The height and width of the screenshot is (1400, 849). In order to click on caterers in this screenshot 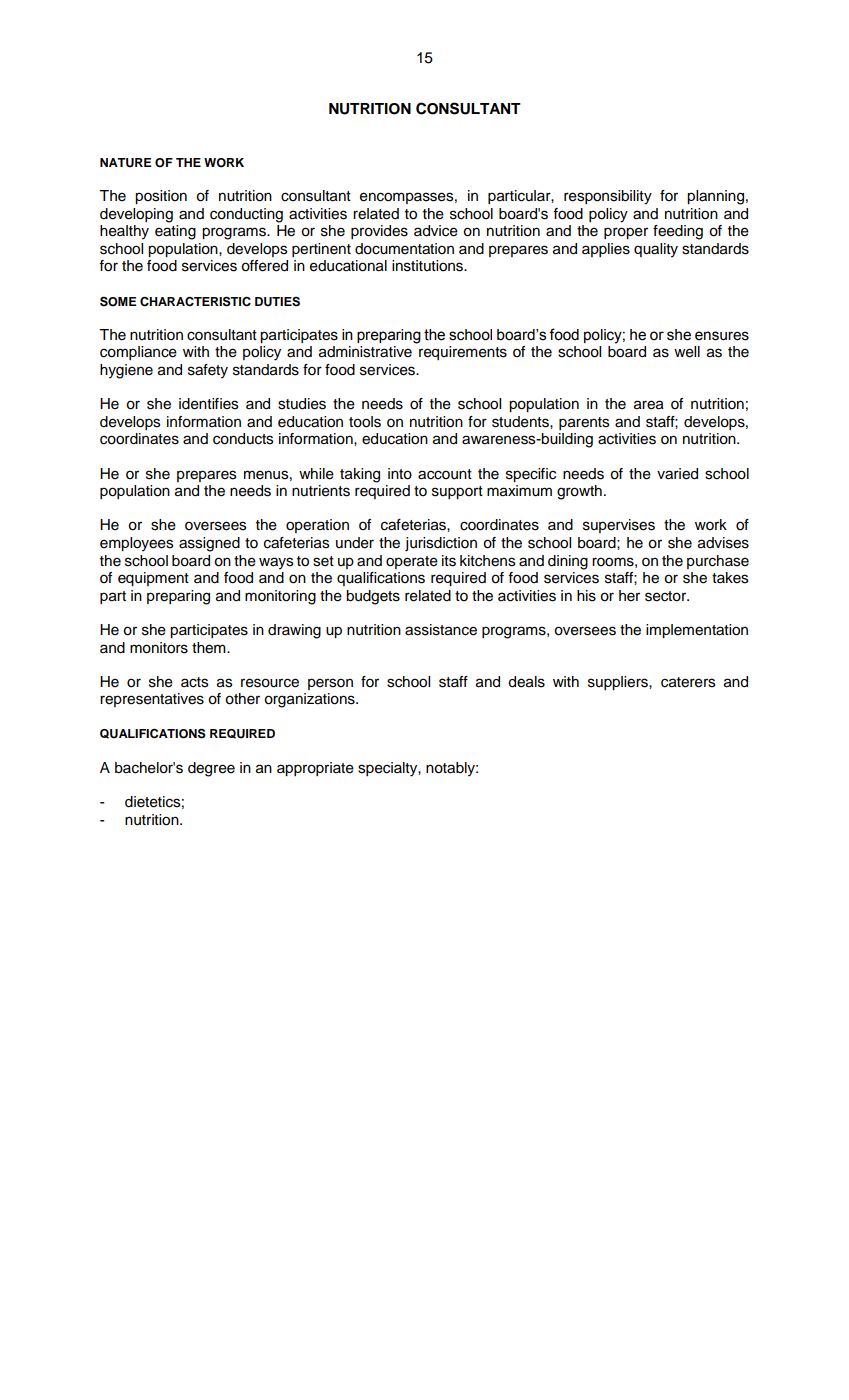, I will do `click(688, 682)`.
